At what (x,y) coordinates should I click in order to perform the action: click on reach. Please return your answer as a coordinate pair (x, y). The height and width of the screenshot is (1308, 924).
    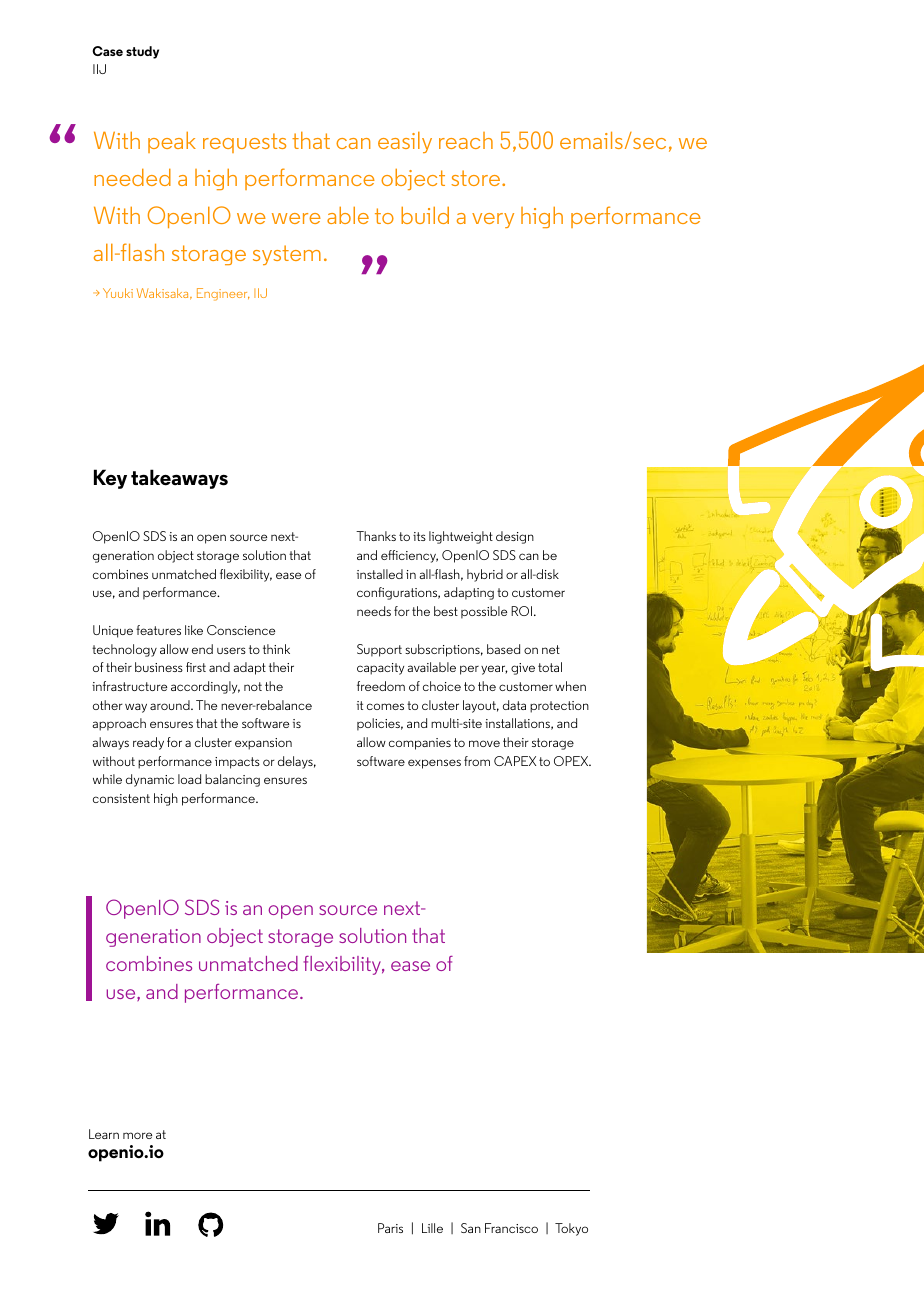
    Looking at the image, I should click on (466, 140).
